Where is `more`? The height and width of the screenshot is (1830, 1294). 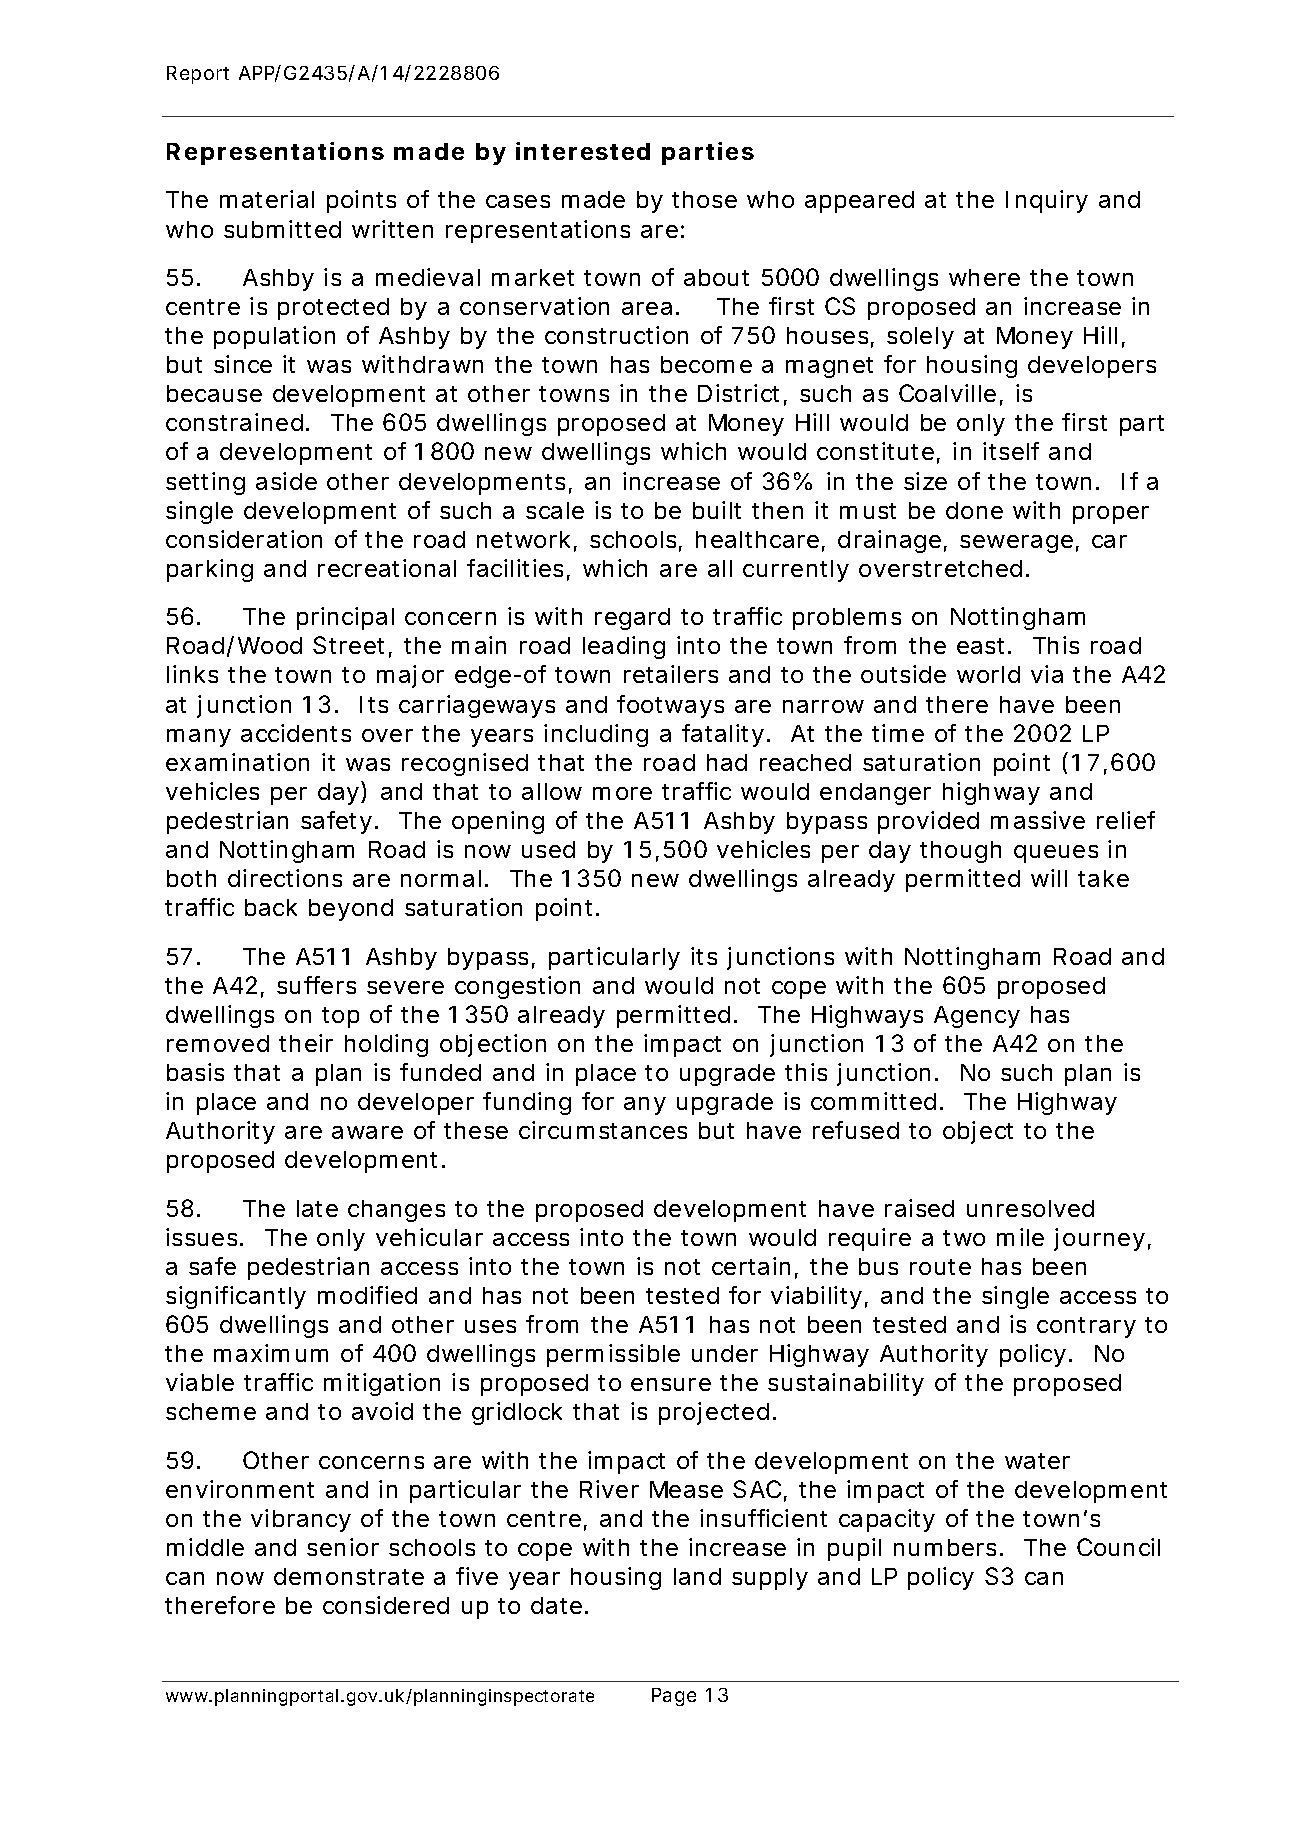
more is located at coordinates (622, 793).
